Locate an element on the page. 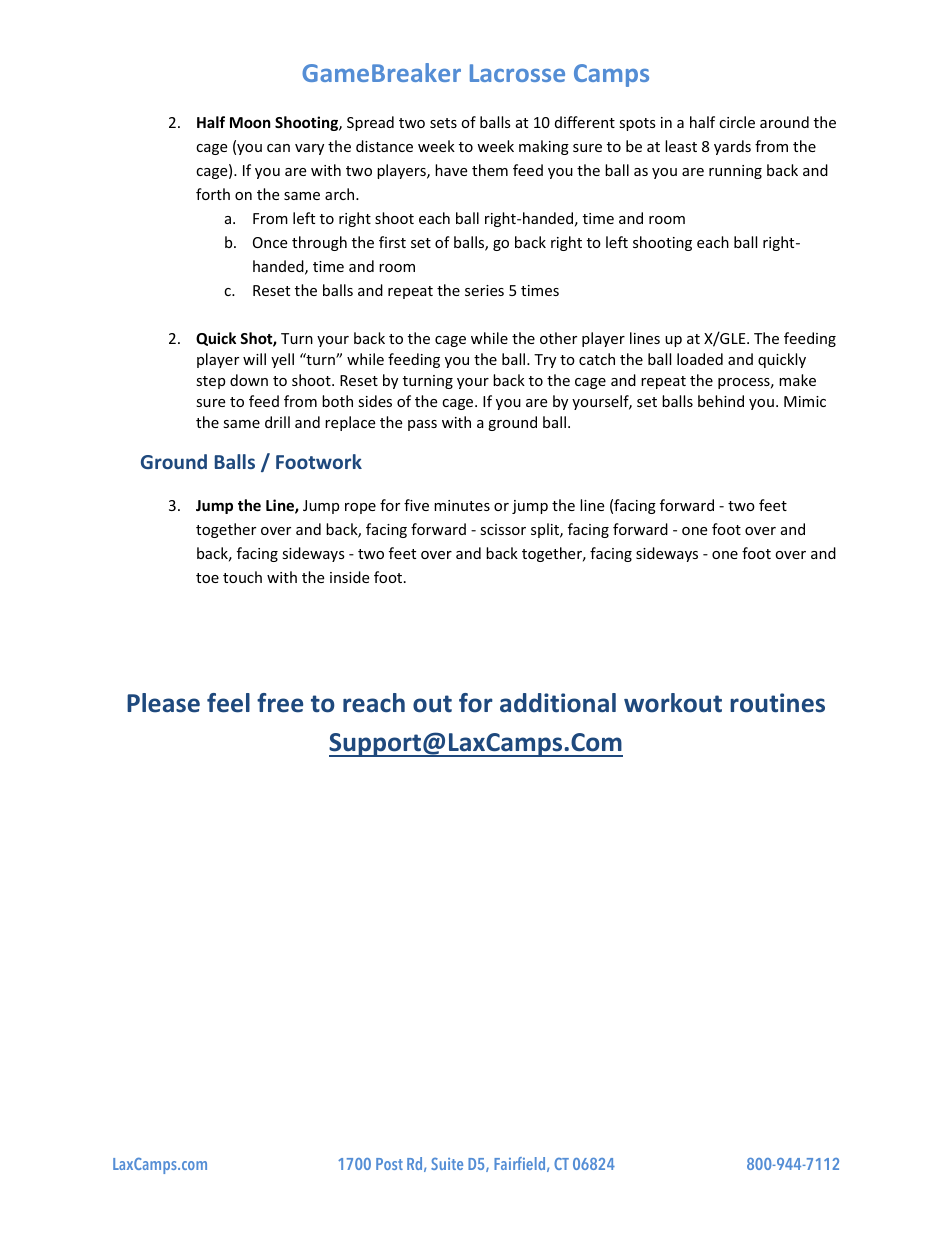 The image size is (952, 1233). circle is located at coordinates (737, 122).
